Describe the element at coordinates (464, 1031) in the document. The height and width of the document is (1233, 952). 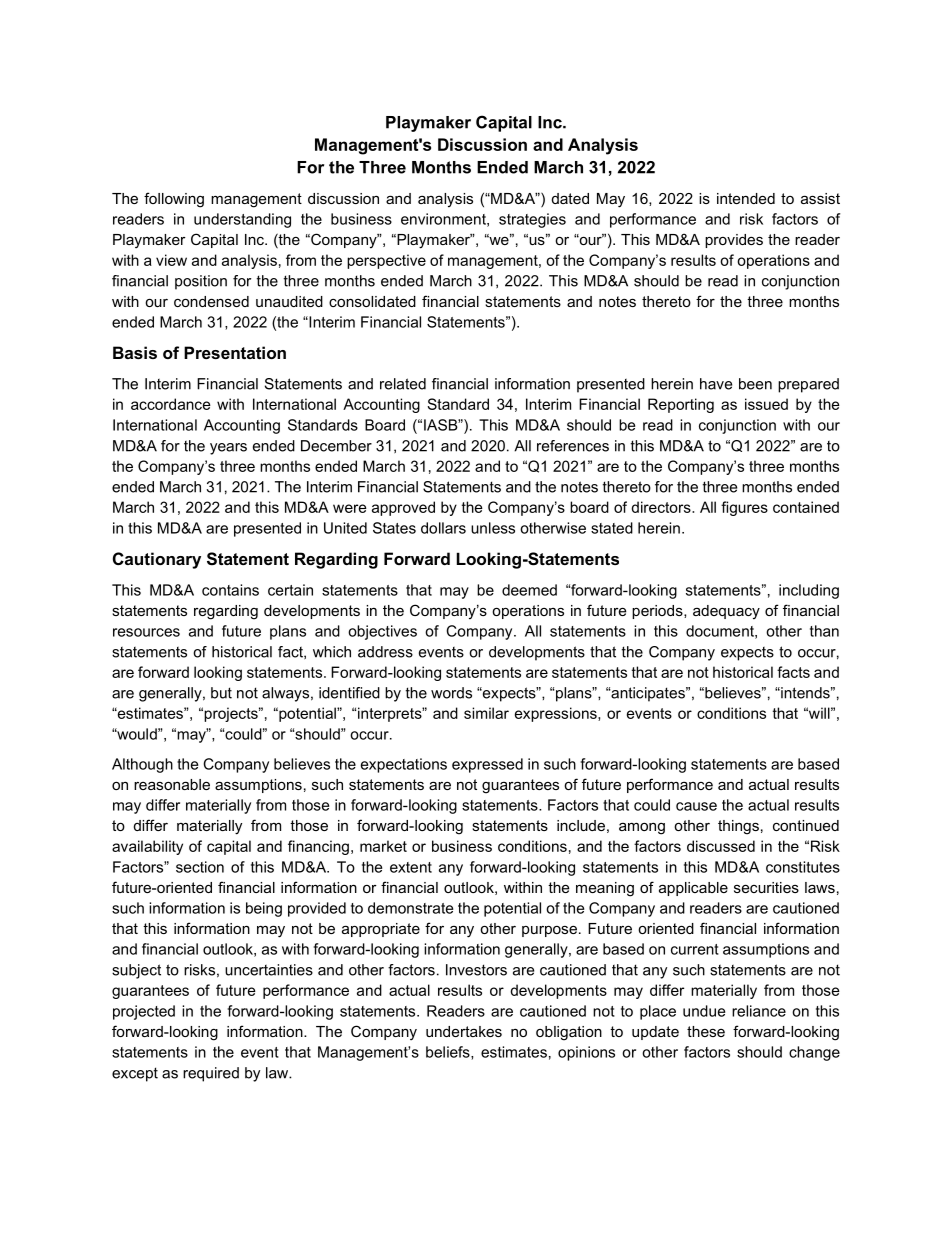
I see `undertakes` at that location.
